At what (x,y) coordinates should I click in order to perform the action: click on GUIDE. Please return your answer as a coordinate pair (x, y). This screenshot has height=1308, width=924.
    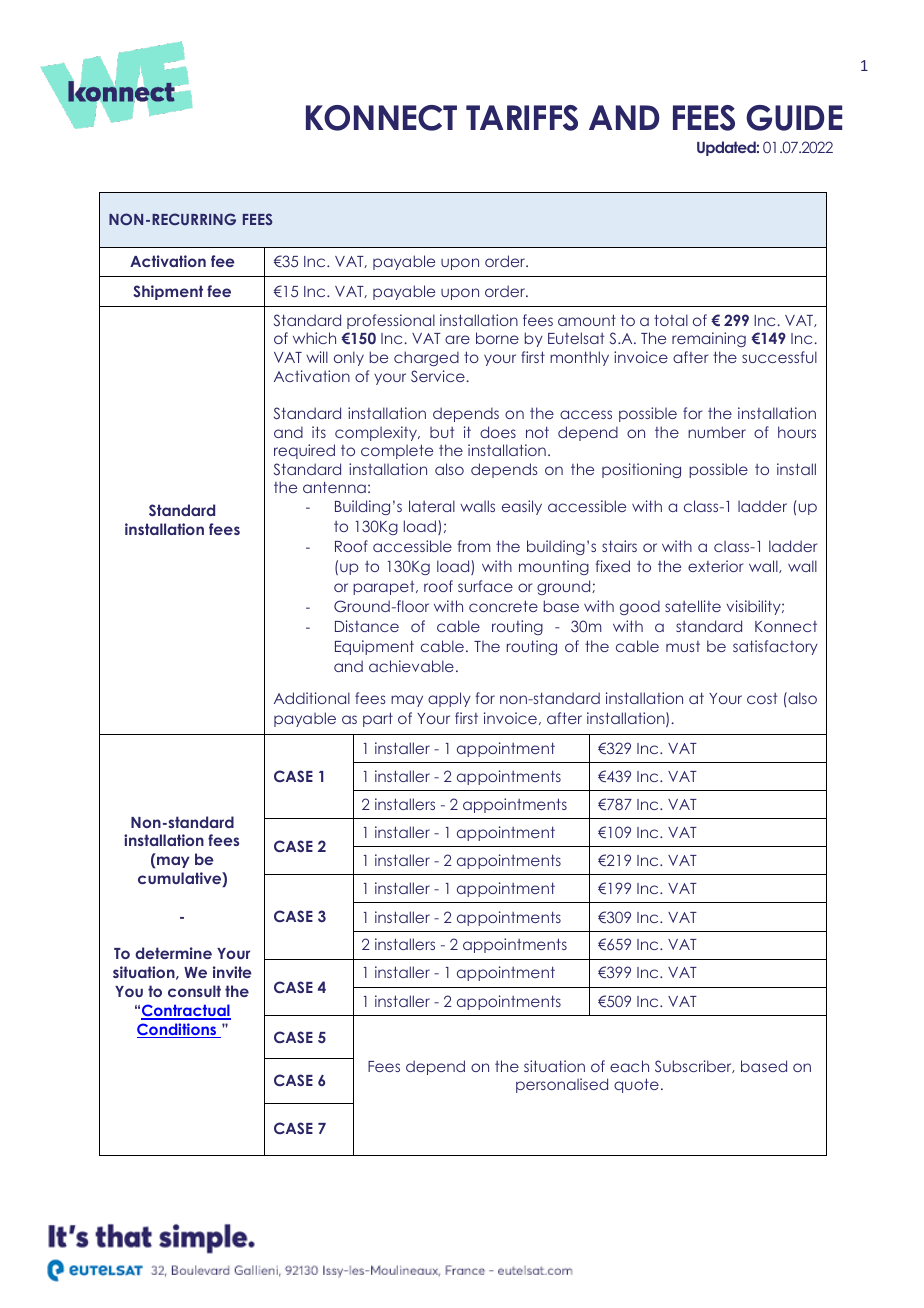
    Looking at the image, I should click on (794, 118).
